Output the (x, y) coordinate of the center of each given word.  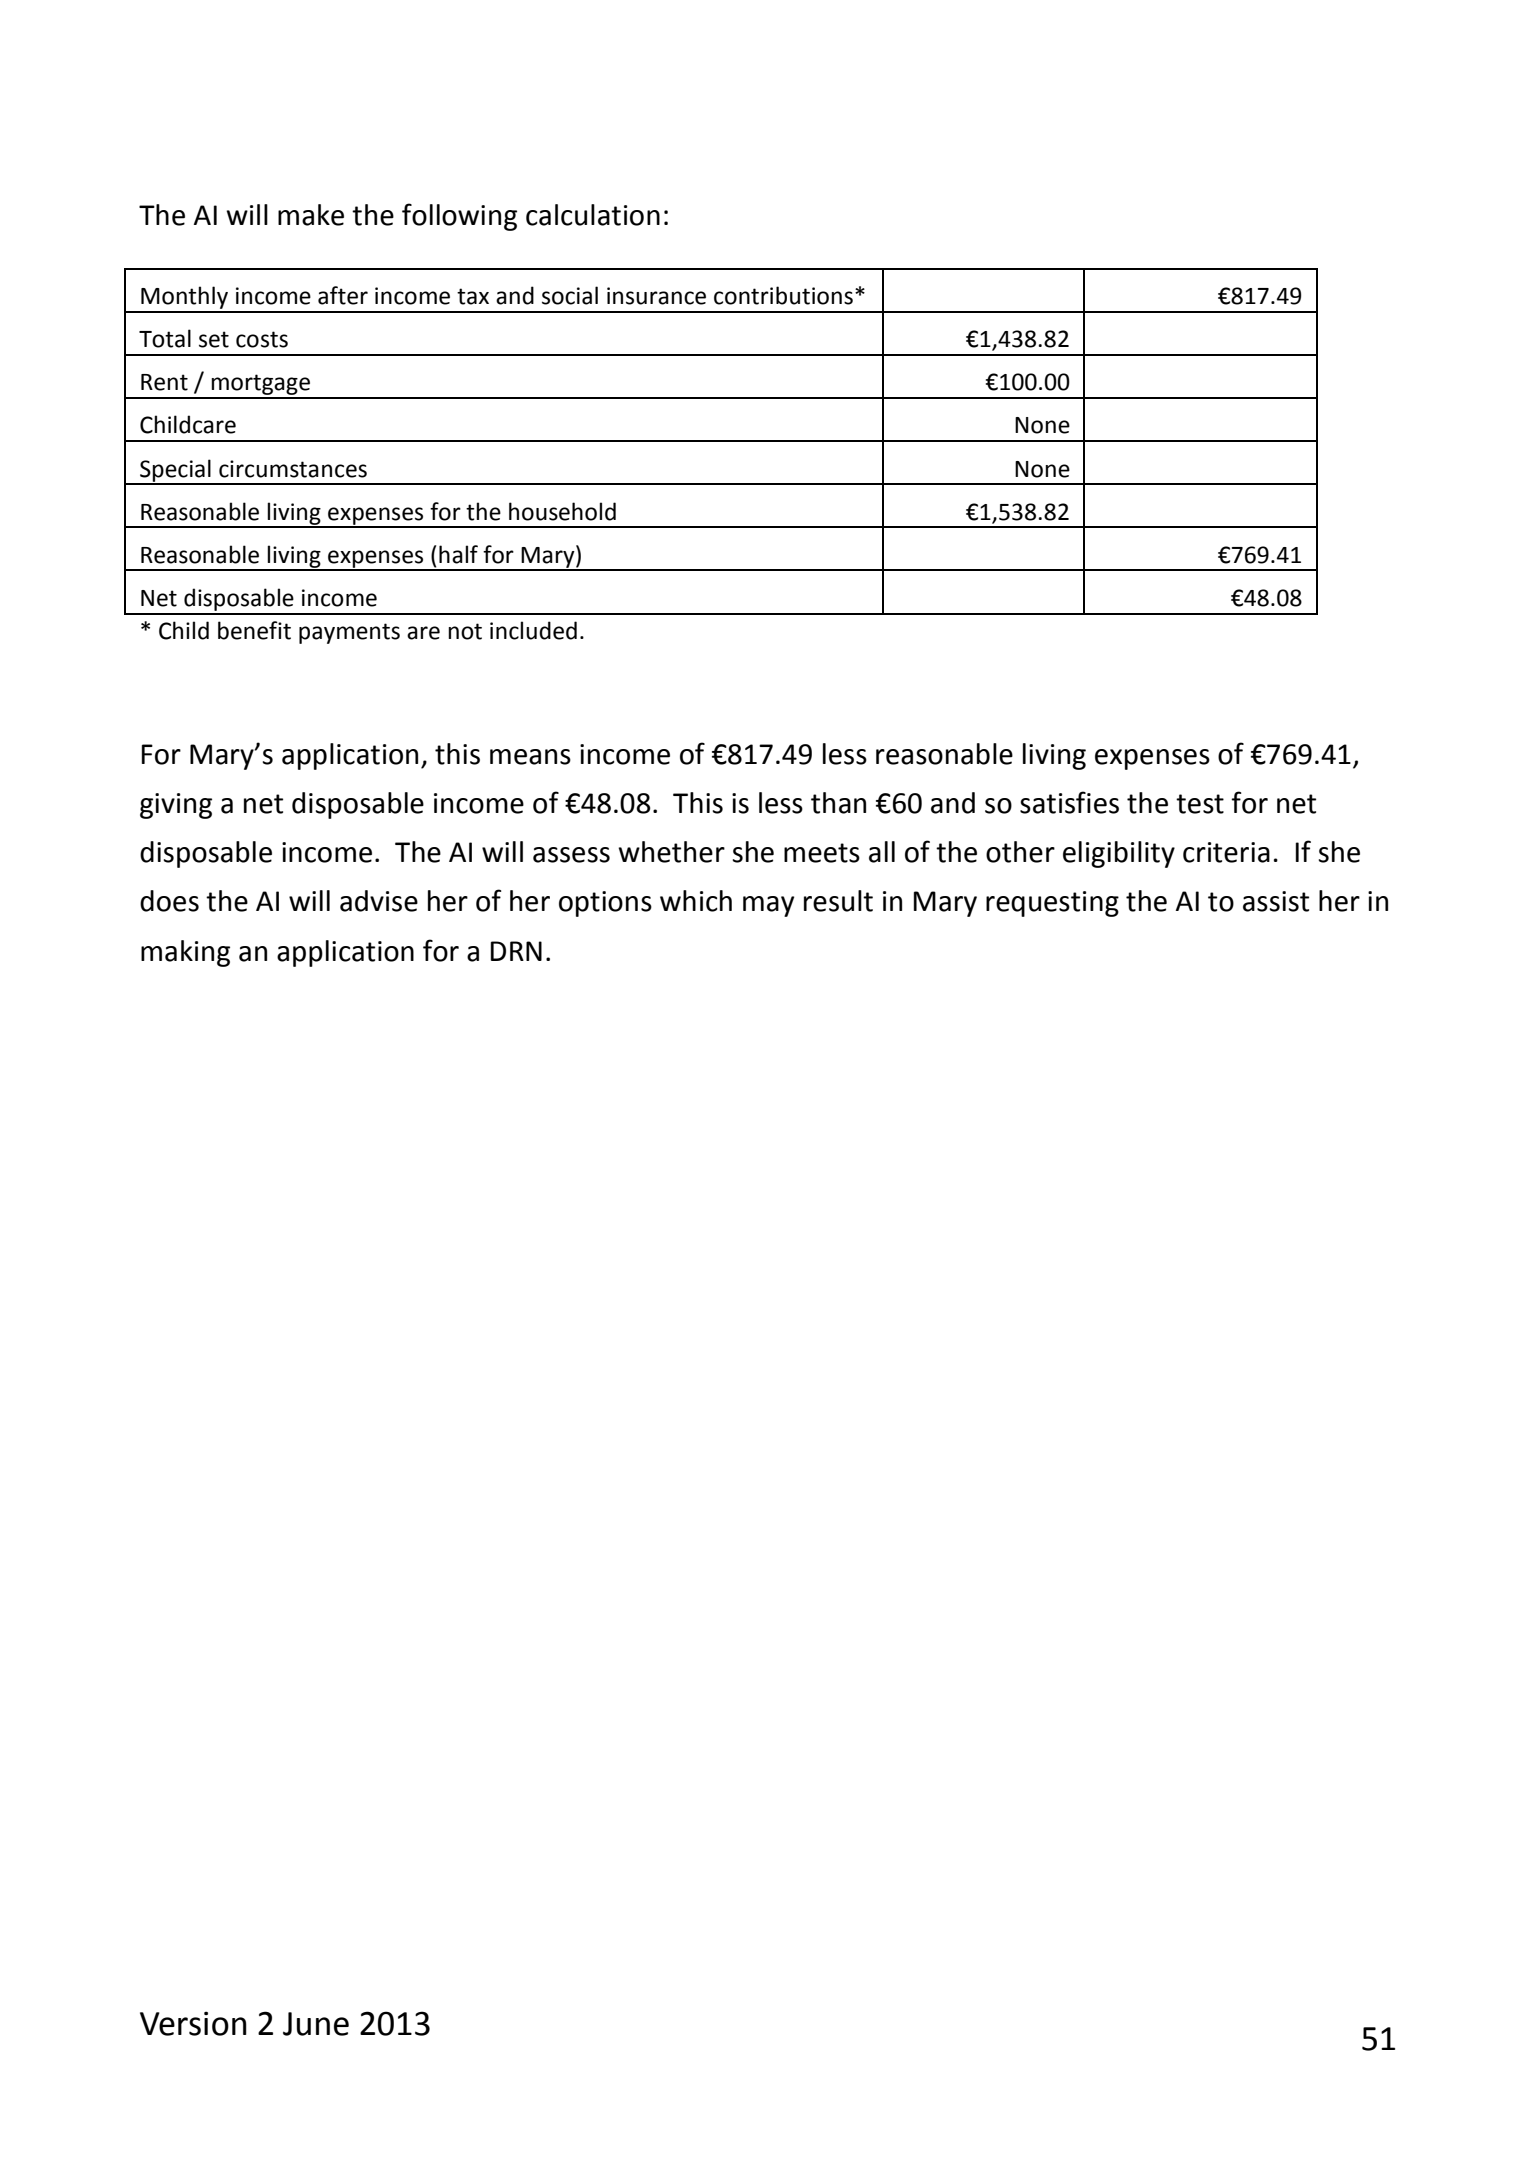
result (838, 901)
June (316, 2024)
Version (193, 2023)
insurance (656, 296)
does (169, 901)
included (533, 630)
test (1200, 804)
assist (1276, 901)
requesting (1052, 904)
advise (379, 901)
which (696, 901)
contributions (783, 295)
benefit (254, 630)
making (185, 953)
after (343, 295)
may (768, 906)
